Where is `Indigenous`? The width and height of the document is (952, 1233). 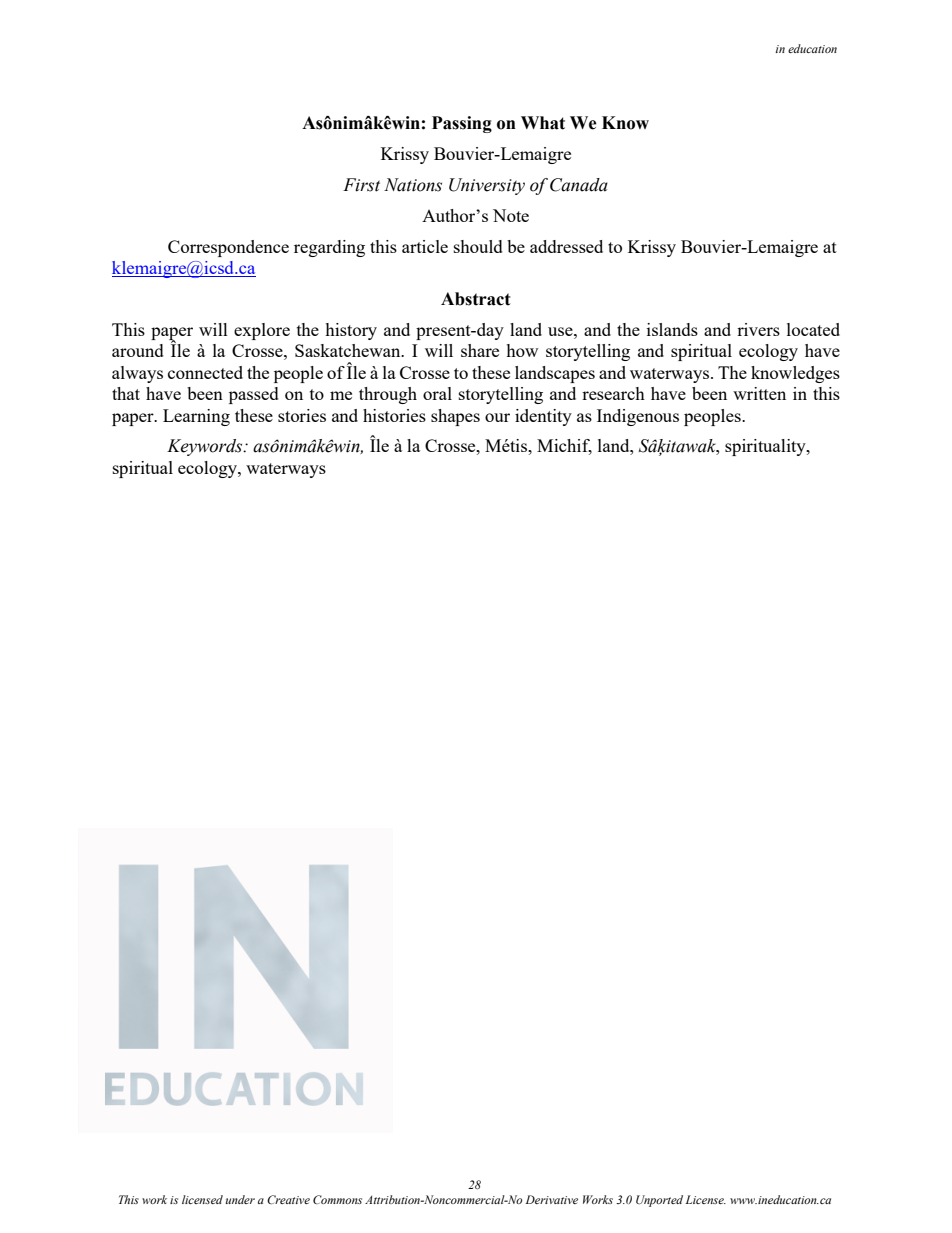 Indigenous is located at coordinates (638, 417).
